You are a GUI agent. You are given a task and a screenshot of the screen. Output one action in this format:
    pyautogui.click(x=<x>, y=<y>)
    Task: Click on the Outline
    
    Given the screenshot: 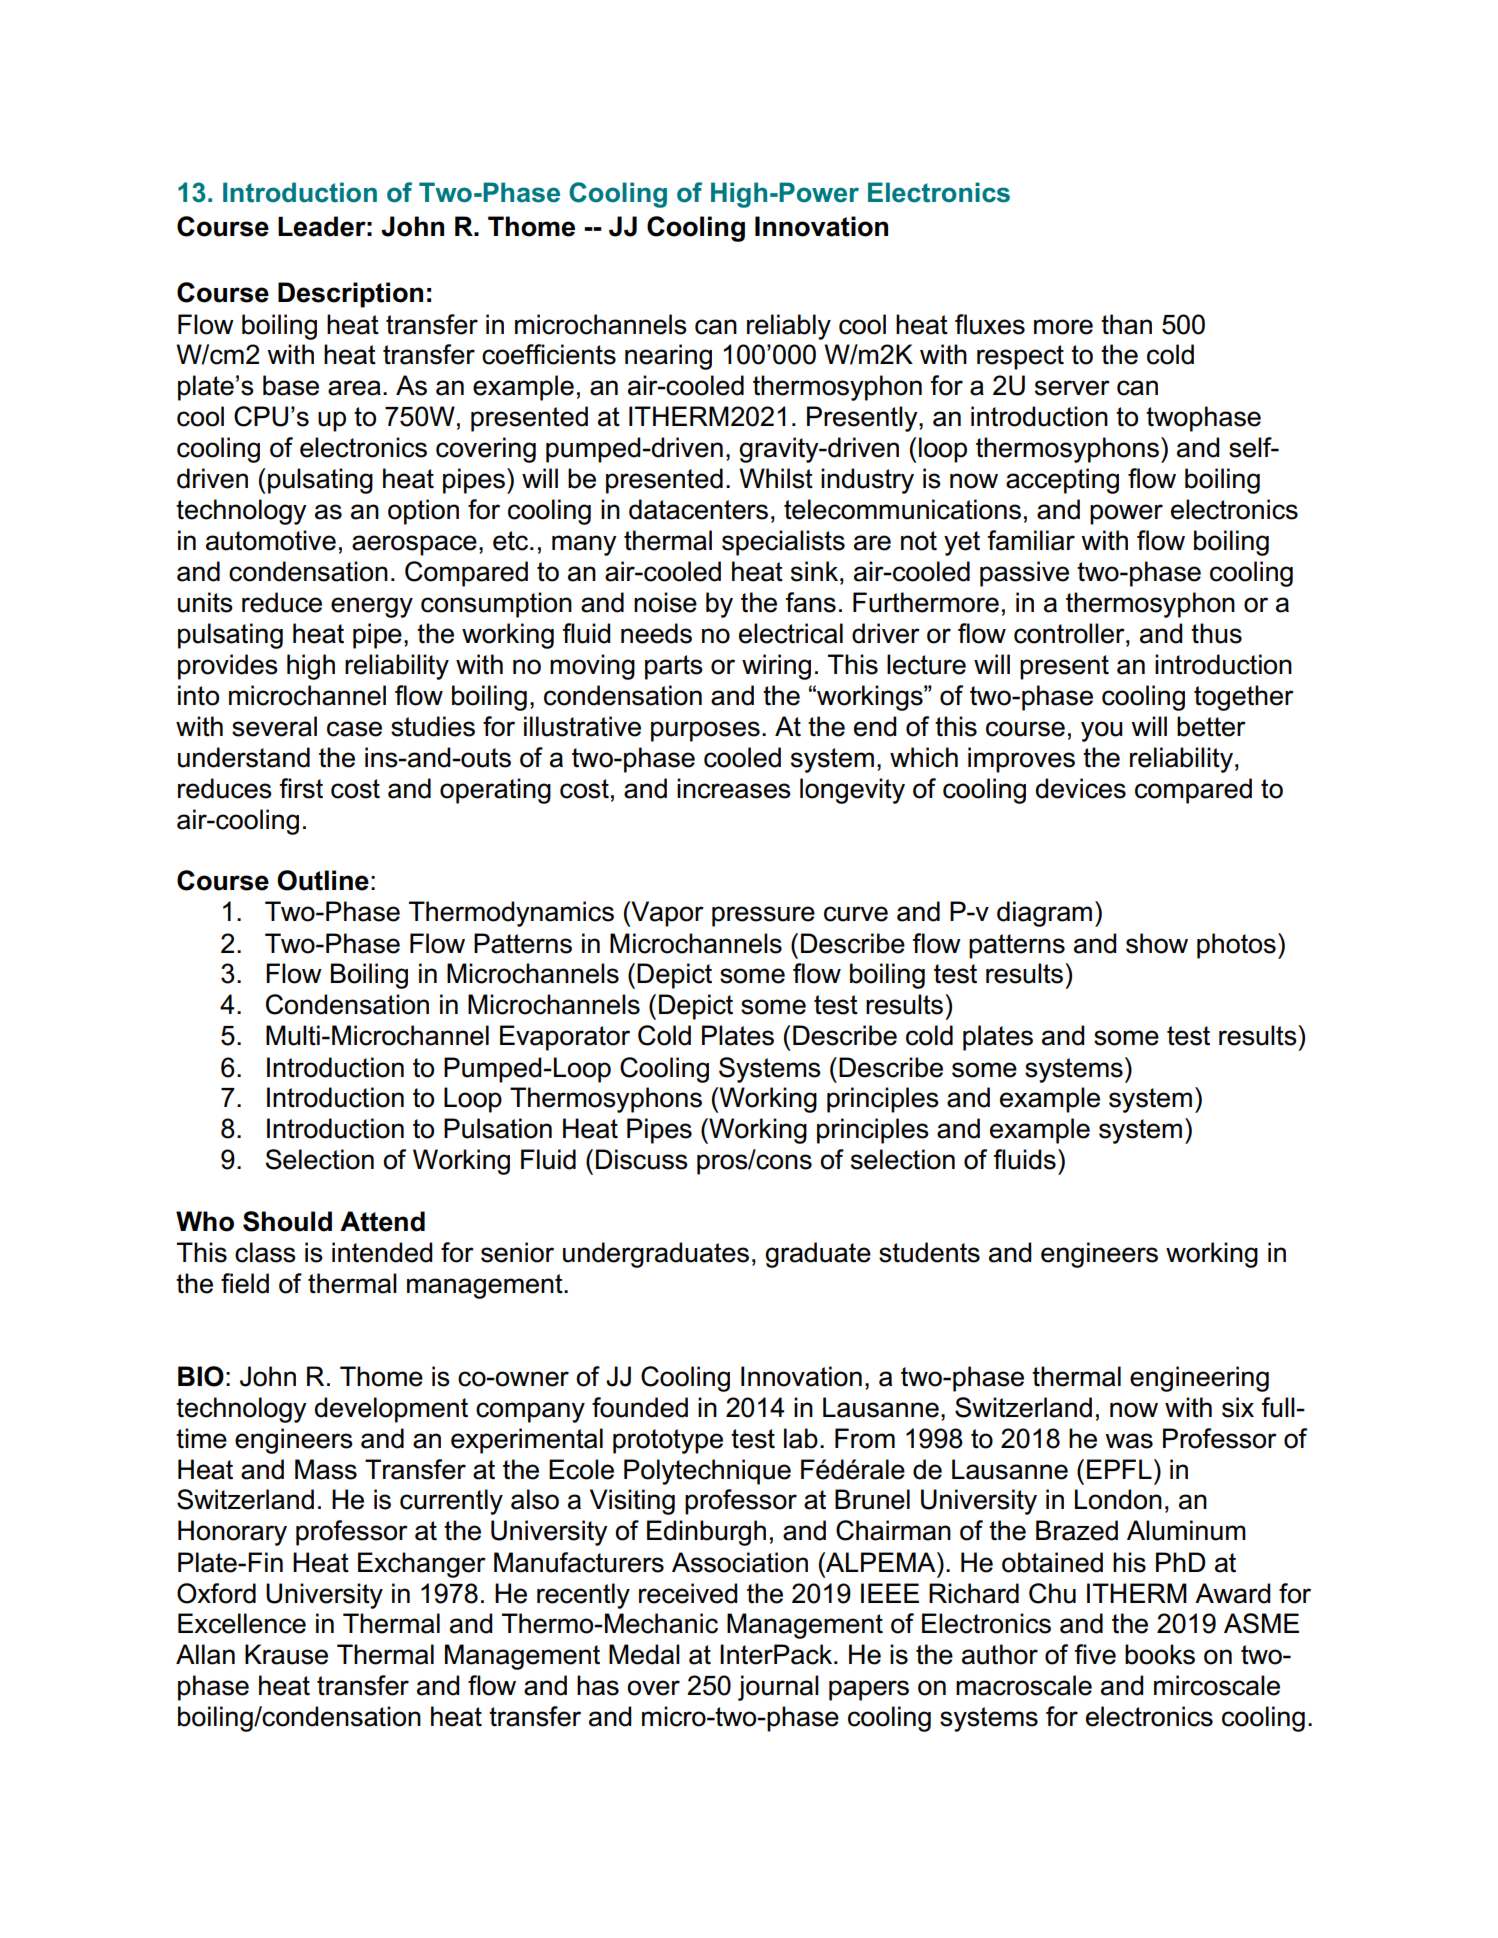 What is the action you would take?
    pyautogui.click(x=323, y=880)
